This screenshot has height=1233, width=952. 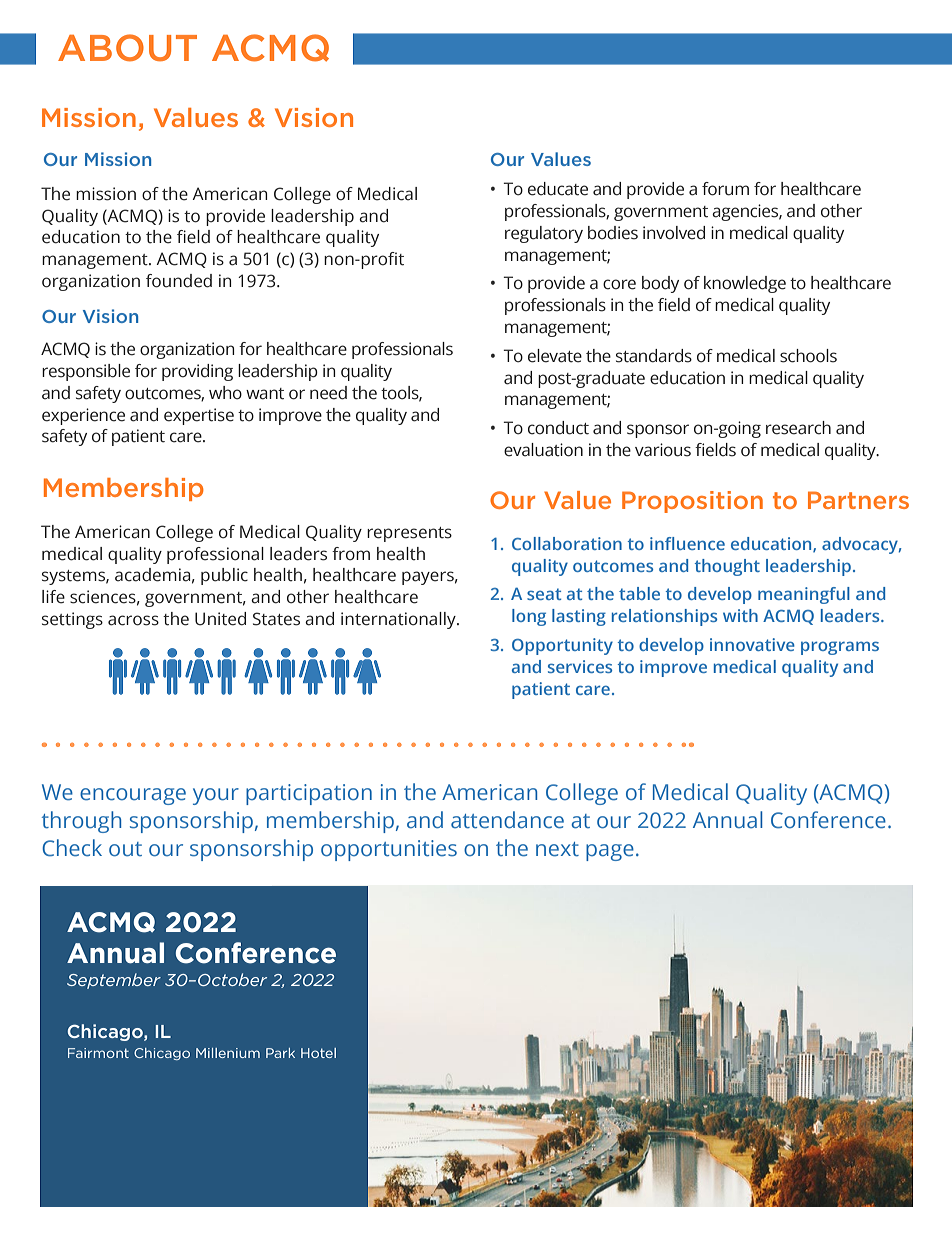 I want to click on page, so click(x=610, y=852).
